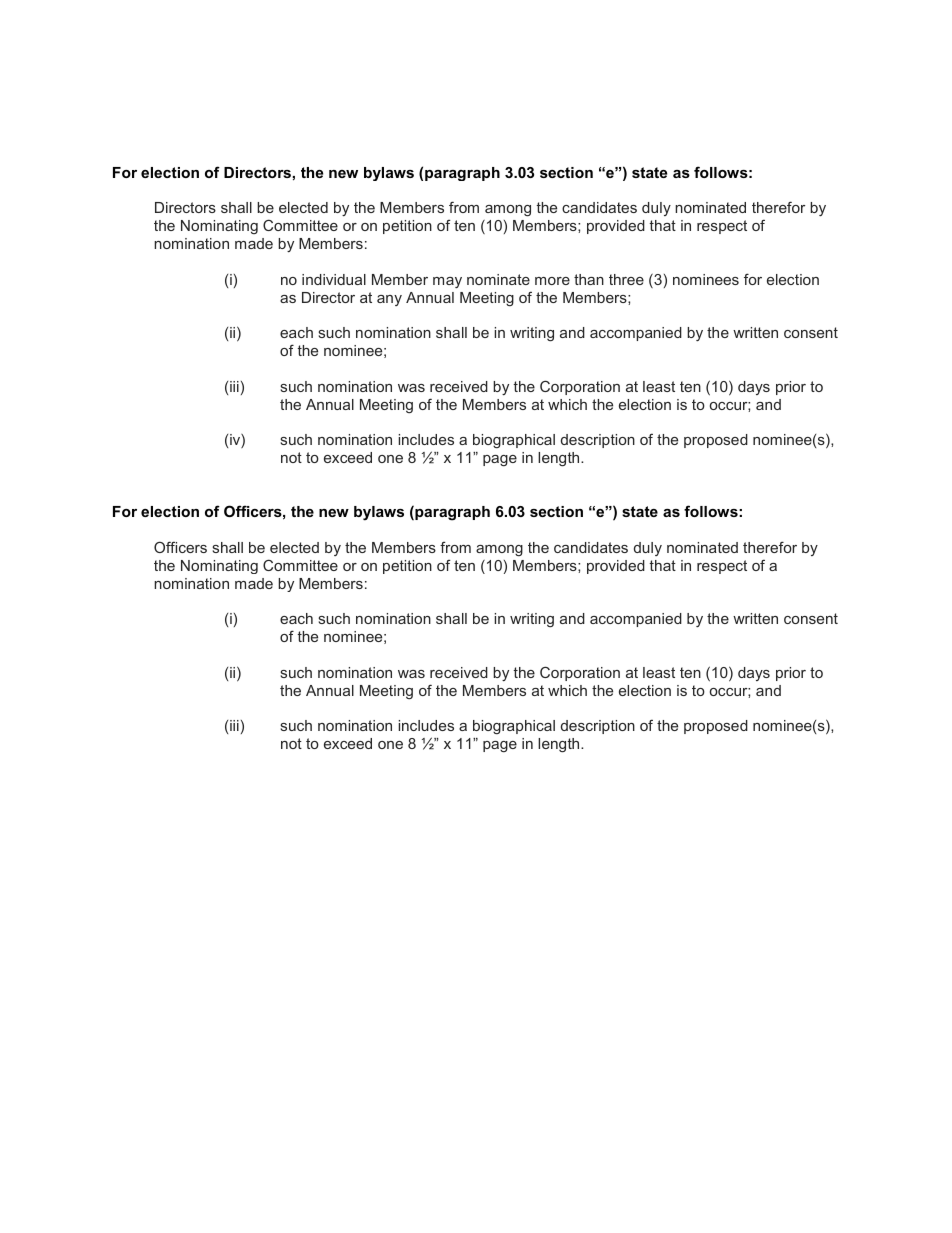 This screenshot has height=1233, width=952. Describe the element at coordinates (389, 300) in the screenshot. I see `any` at that location.
